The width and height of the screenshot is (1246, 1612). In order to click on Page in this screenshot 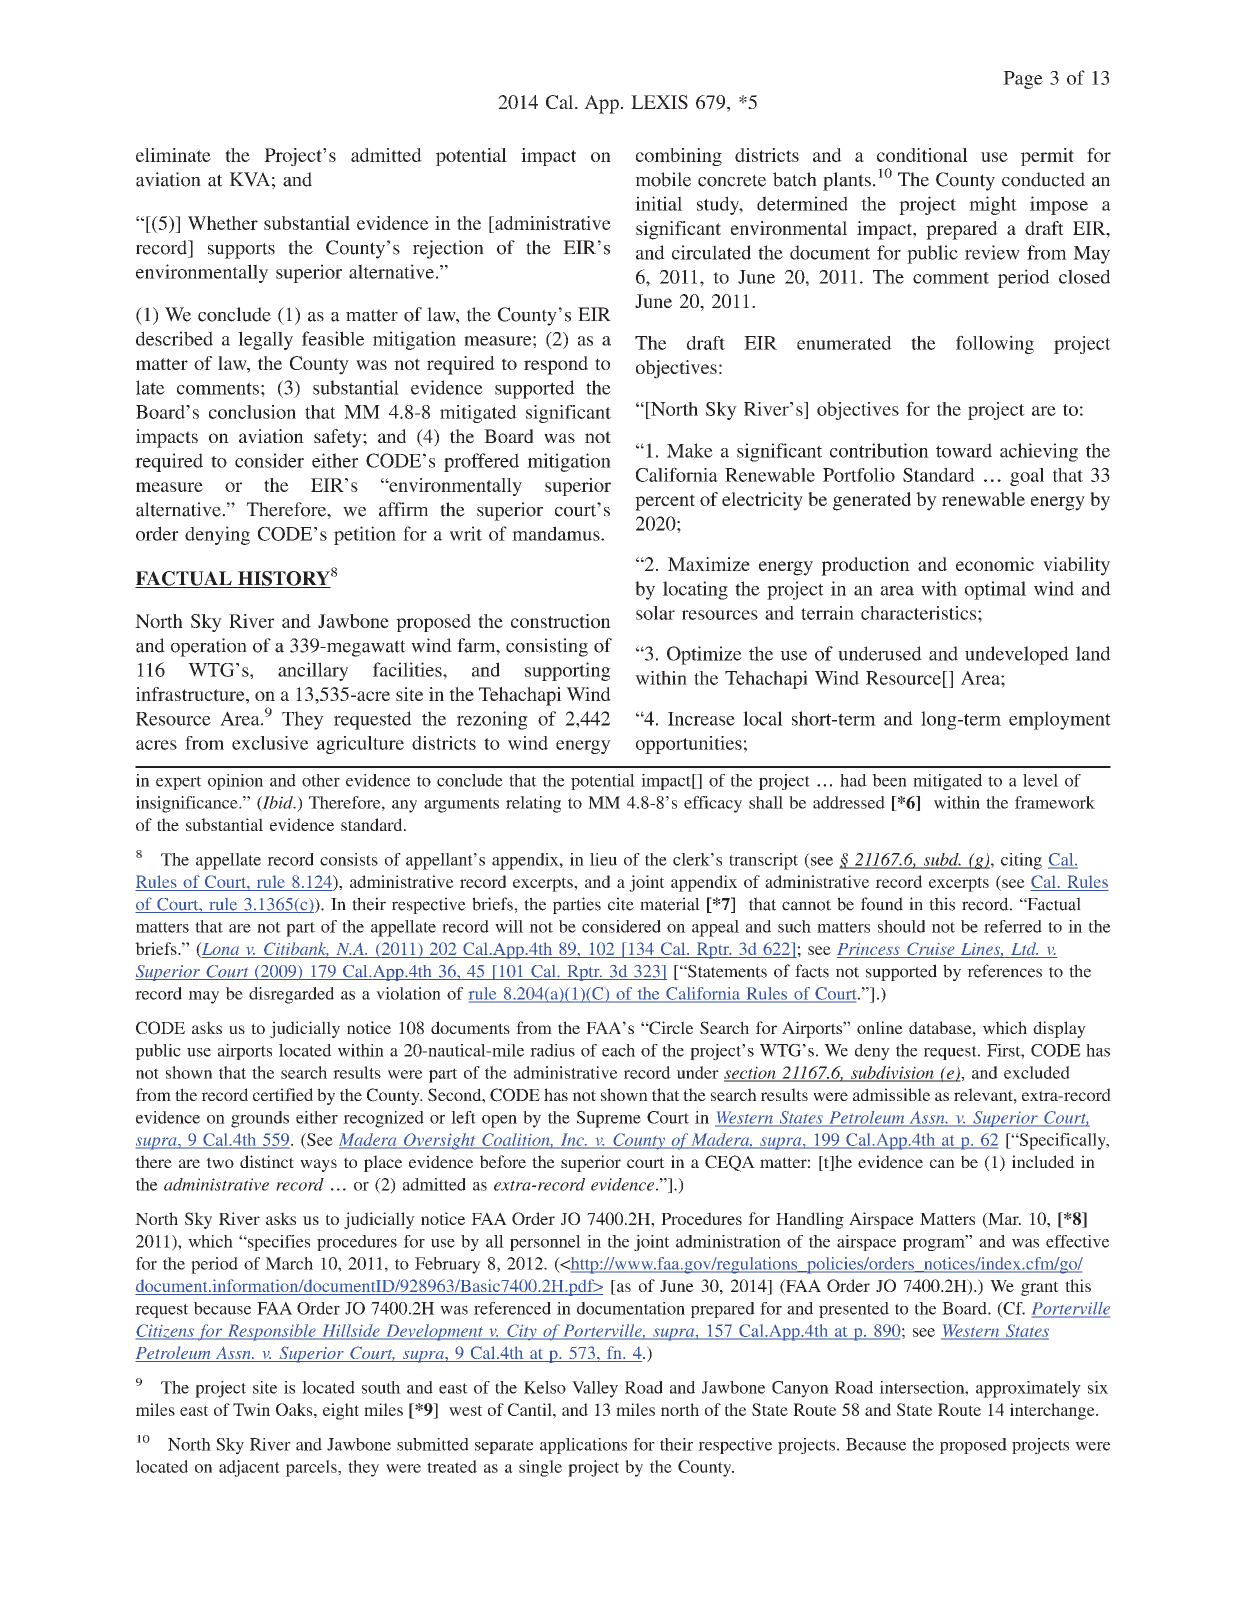, I will do `click(1023, 80)`.
